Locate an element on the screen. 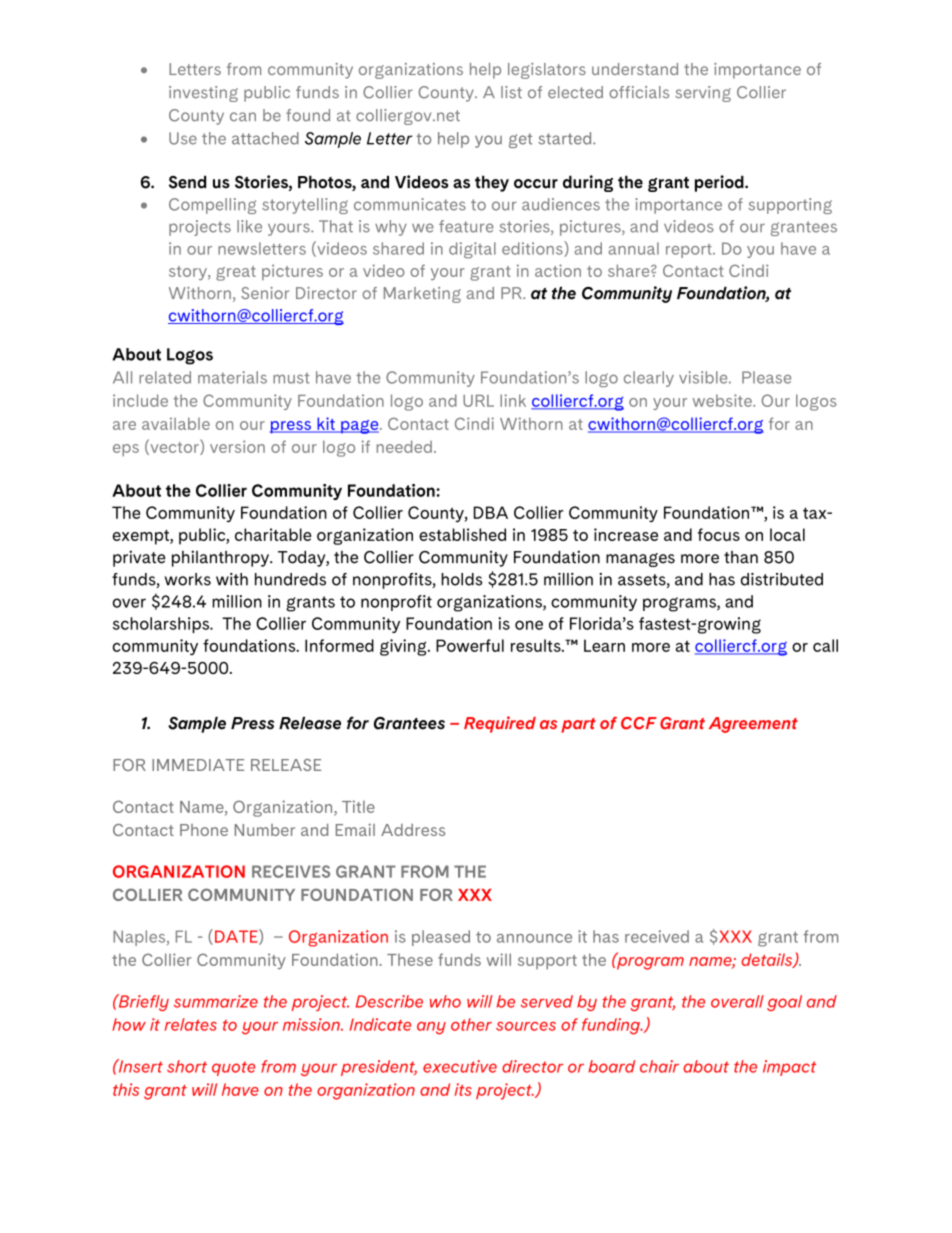 The height and width of the screenshot is (1233, 952). serving is located at coordinates (703, 94).
